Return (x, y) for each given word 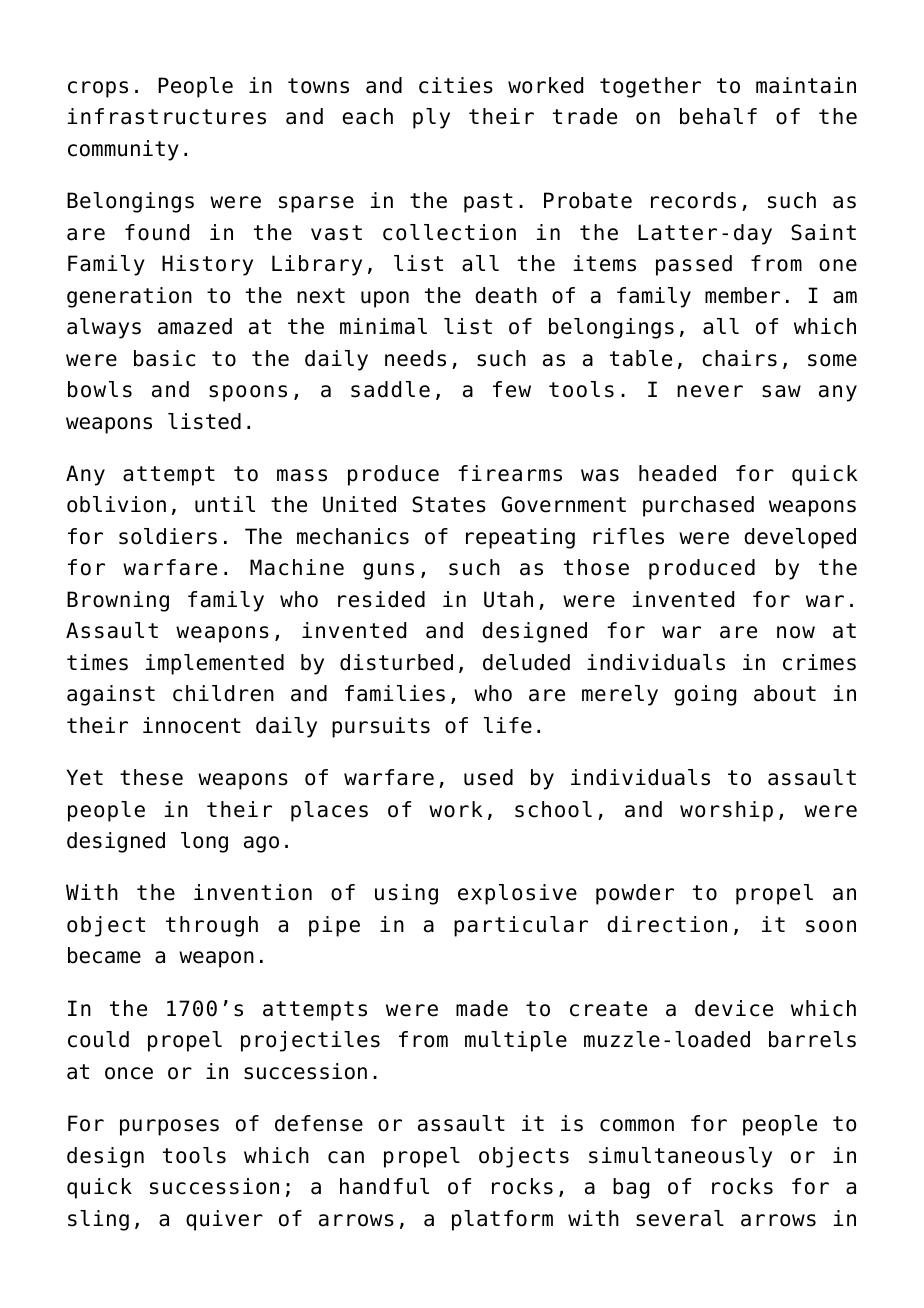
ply (431, 118)
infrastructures (167, 116)
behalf (718, 116)
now (796, 632)
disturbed (396, 662)
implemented (215, 664)
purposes (169, 1127)
